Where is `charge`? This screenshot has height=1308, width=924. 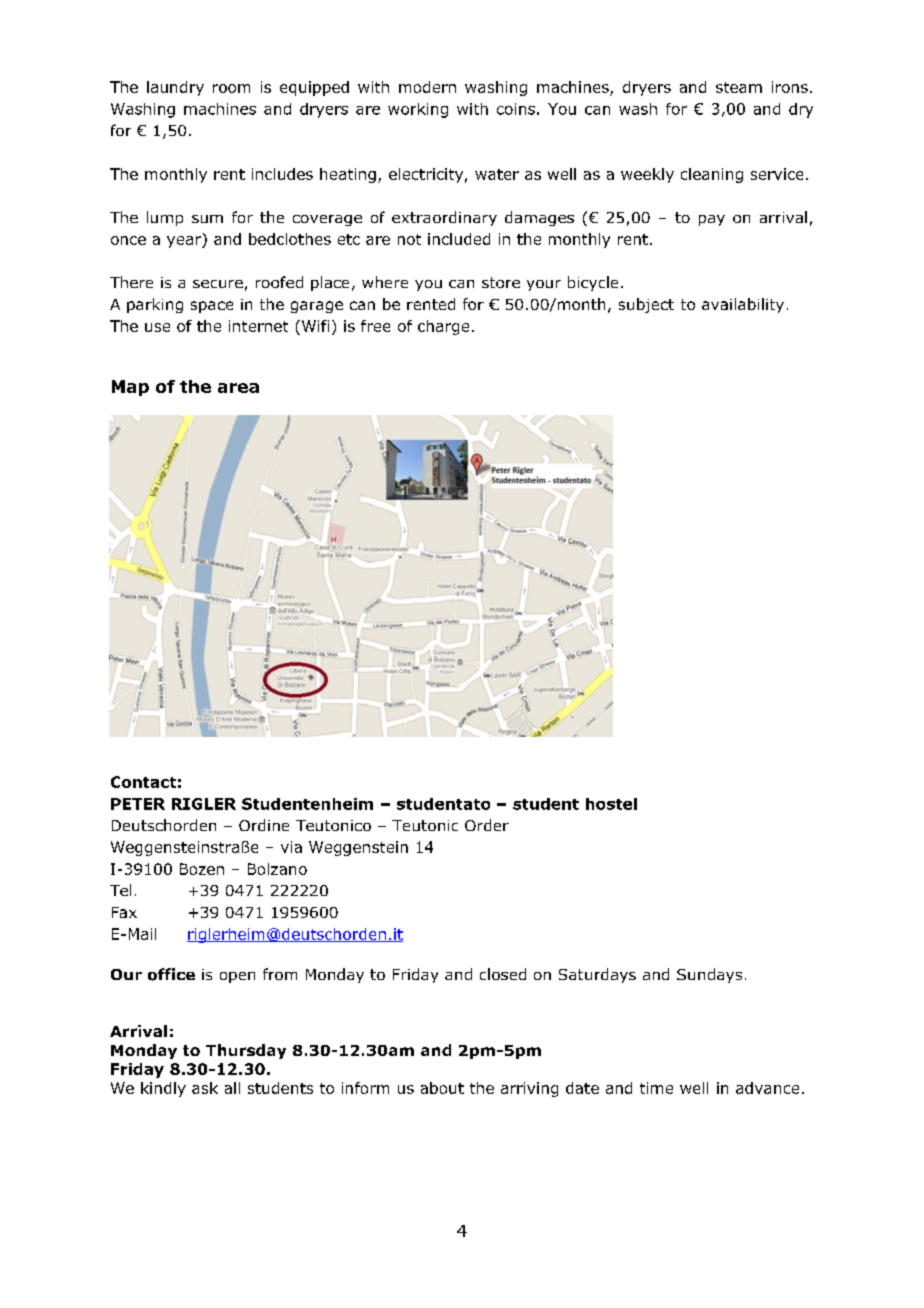
charge is located at coordinates (443, 327).
